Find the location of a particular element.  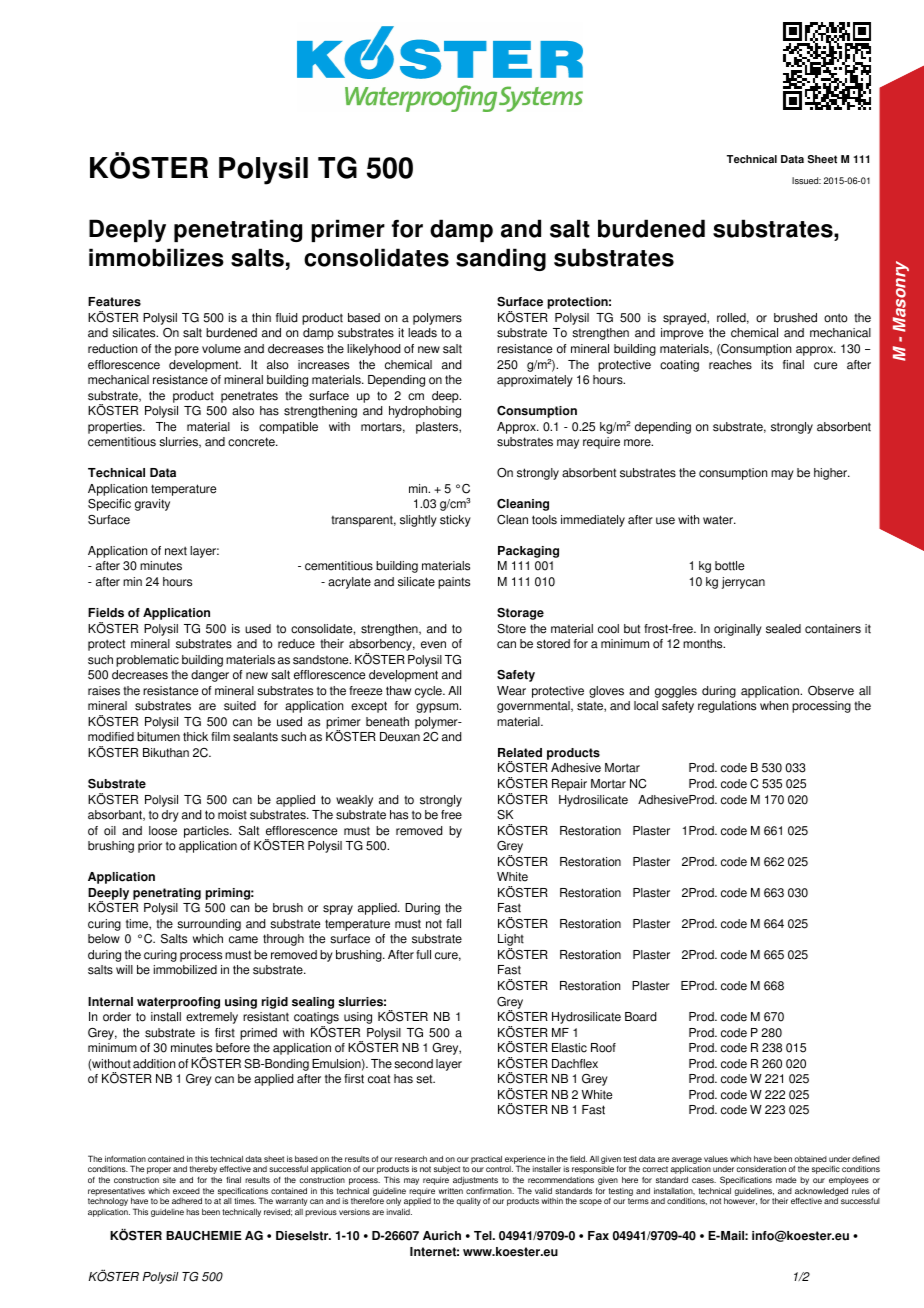

sanding is located at coordinates (501, 259).
